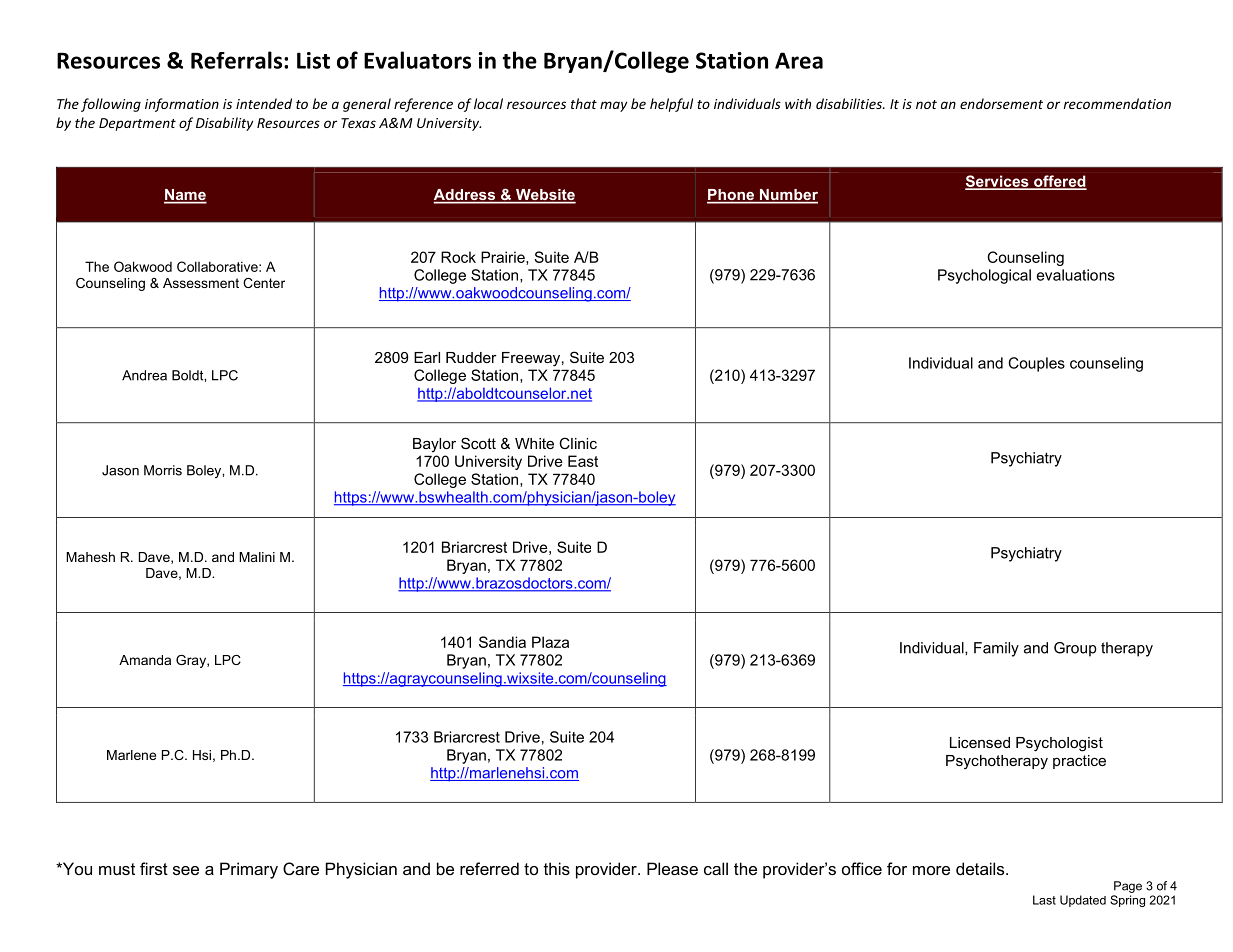 The height and width of the page is (952, 1233). Describe the element at coordinates (584, 103) in the page. I see `that` at that location.
